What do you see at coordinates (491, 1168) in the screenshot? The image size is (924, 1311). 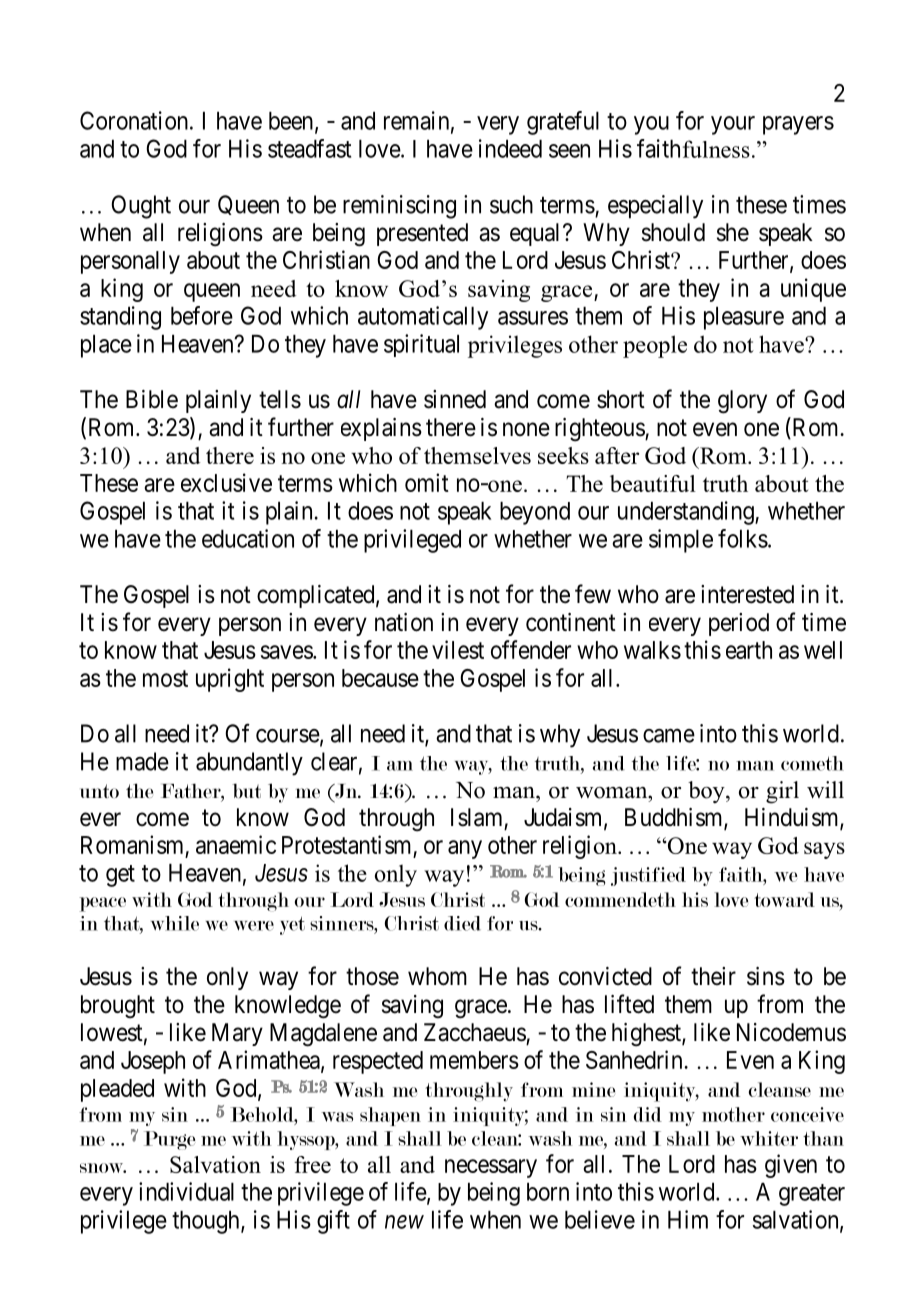 I see `necessary` at bounding box center [491, 1168].
